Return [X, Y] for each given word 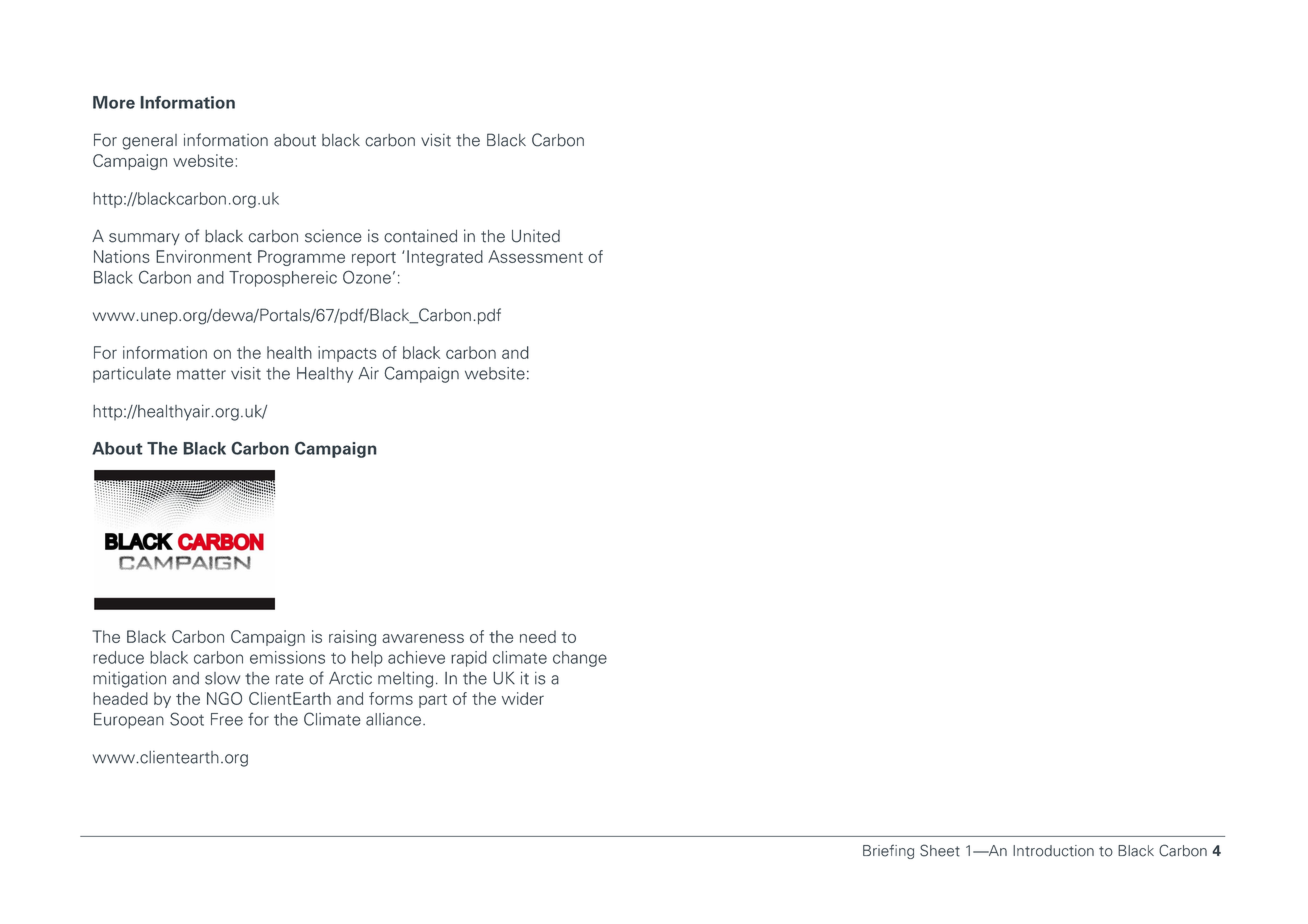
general [149, 142]
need [538, 636]
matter [201, 374]
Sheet [940, 850]
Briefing [888, 851]
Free [227, 719]
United [536, 236]
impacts [347, 354]
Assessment [535, 256]
